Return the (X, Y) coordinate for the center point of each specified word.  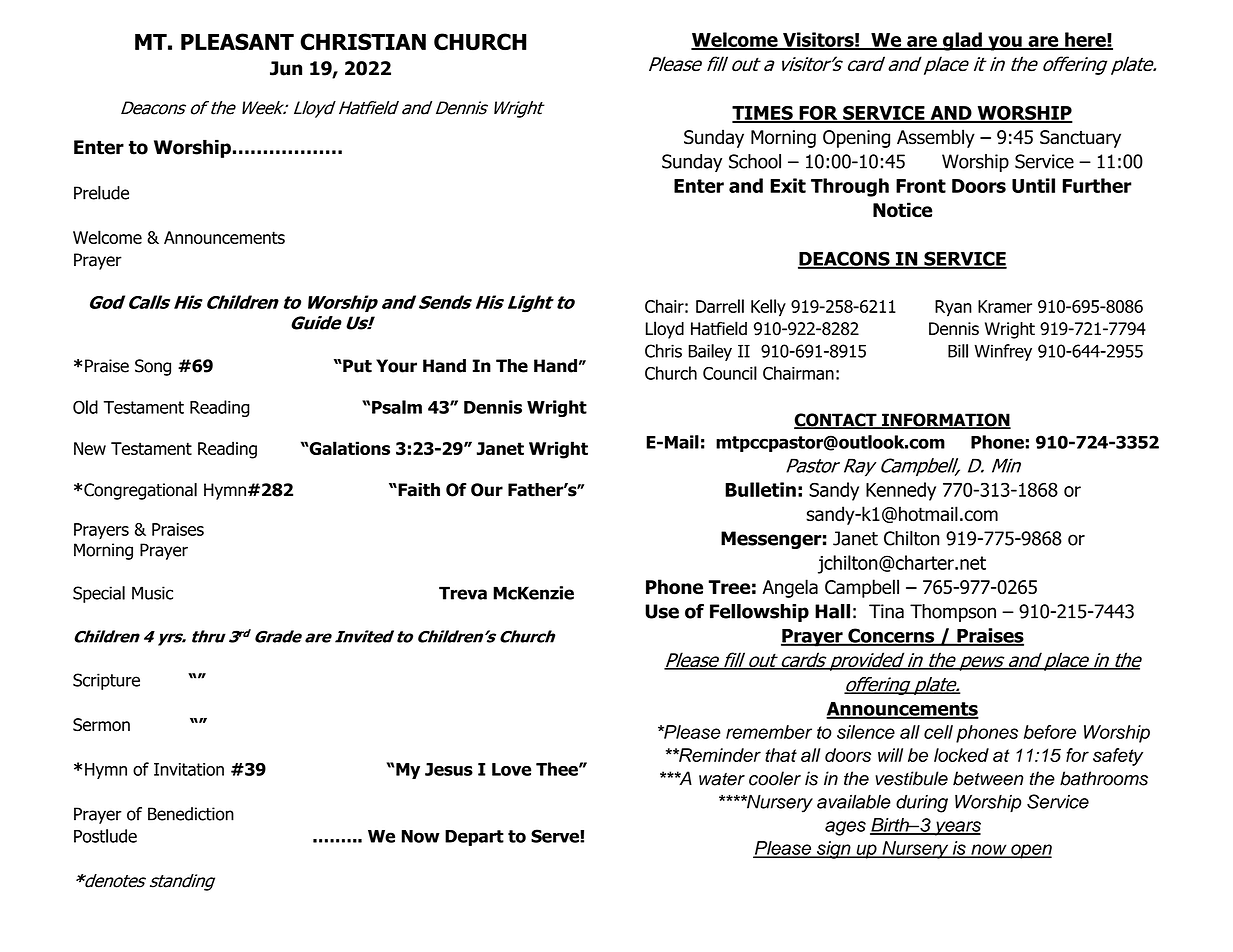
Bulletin (760, 489)
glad (962, 41)
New (90, 448)
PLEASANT (237, 41)
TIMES (763, 114)
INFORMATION (945, 421)
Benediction (191, 814)
